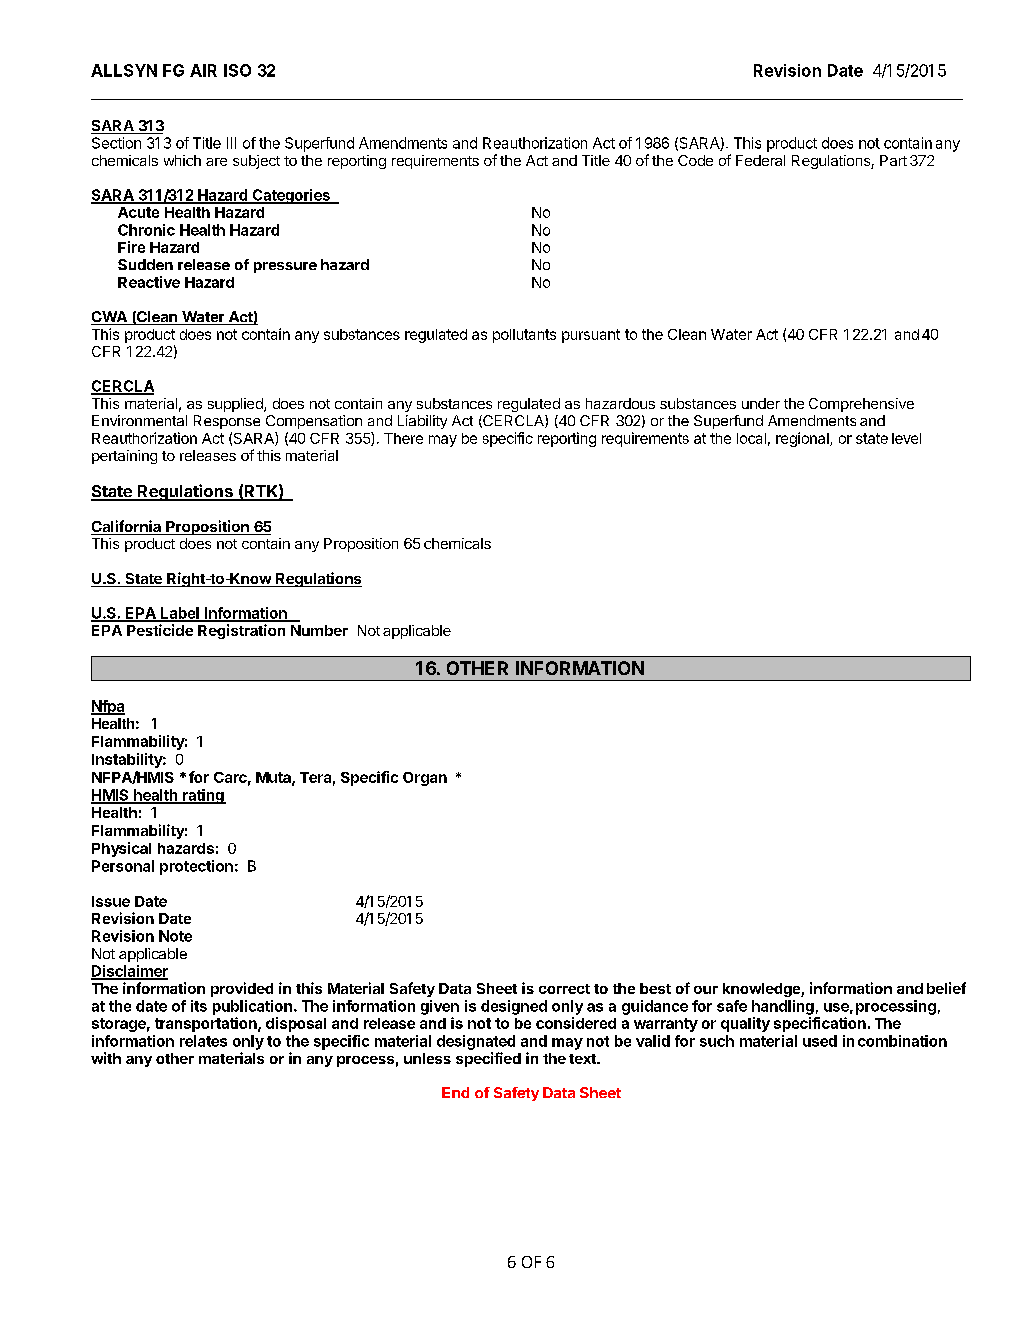 The width and height of the screenshot is (1033, 1337). What do you see at coordinates (203, 1041) in the screenshot?
I see `relates` at bounding box center [203, 1041].
